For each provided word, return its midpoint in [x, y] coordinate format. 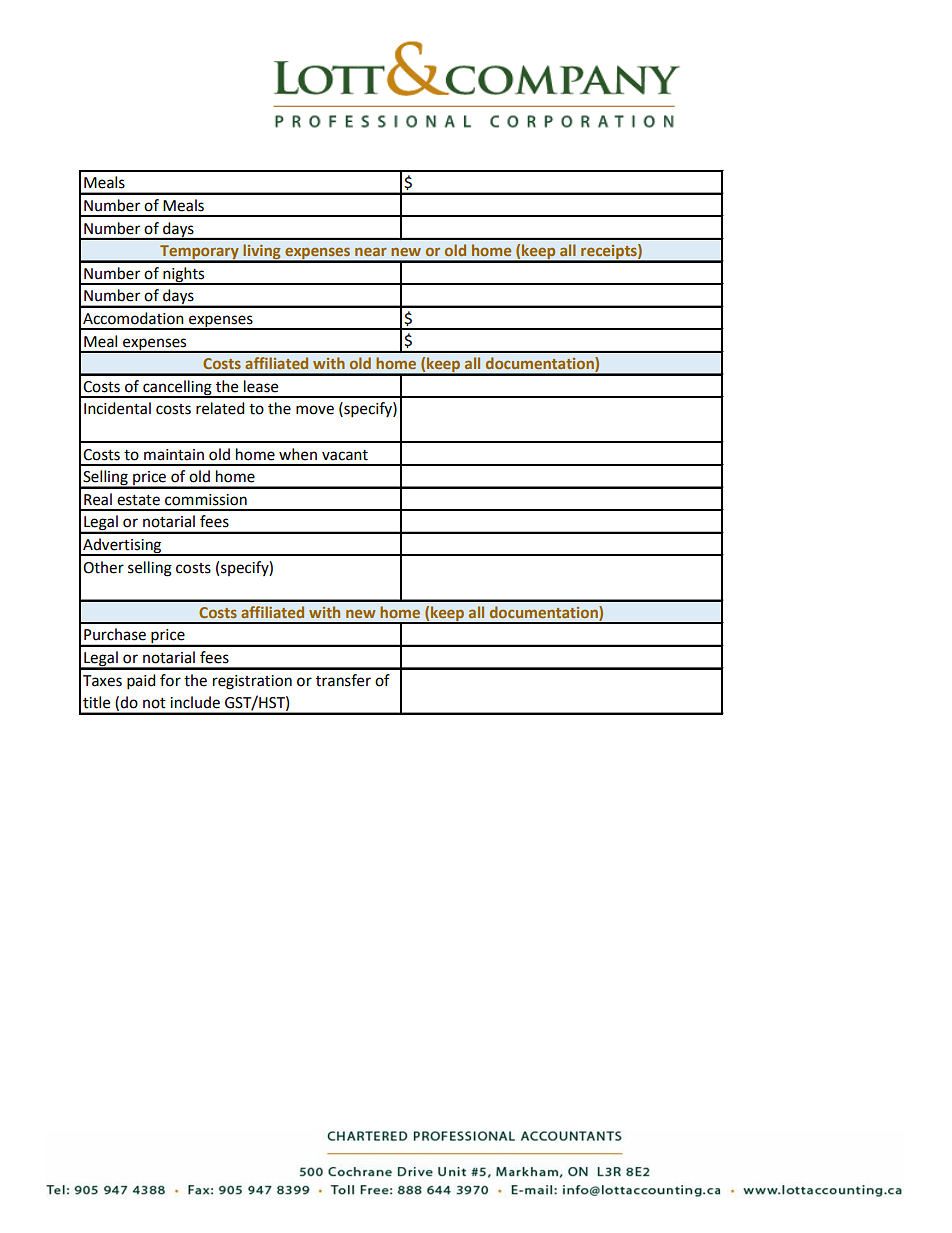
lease [261, 386]
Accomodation [133, 318]
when [298, 454]
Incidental [117, 408]
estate [138, 500]
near [371, 251]
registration [252, 682]
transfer [343, 680]
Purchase [115, 634]
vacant [345, 455]
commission [206, 500]
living [262, 253]
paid [141, 682]
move [315, 410]
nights [184, 275]
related [220, 408]
